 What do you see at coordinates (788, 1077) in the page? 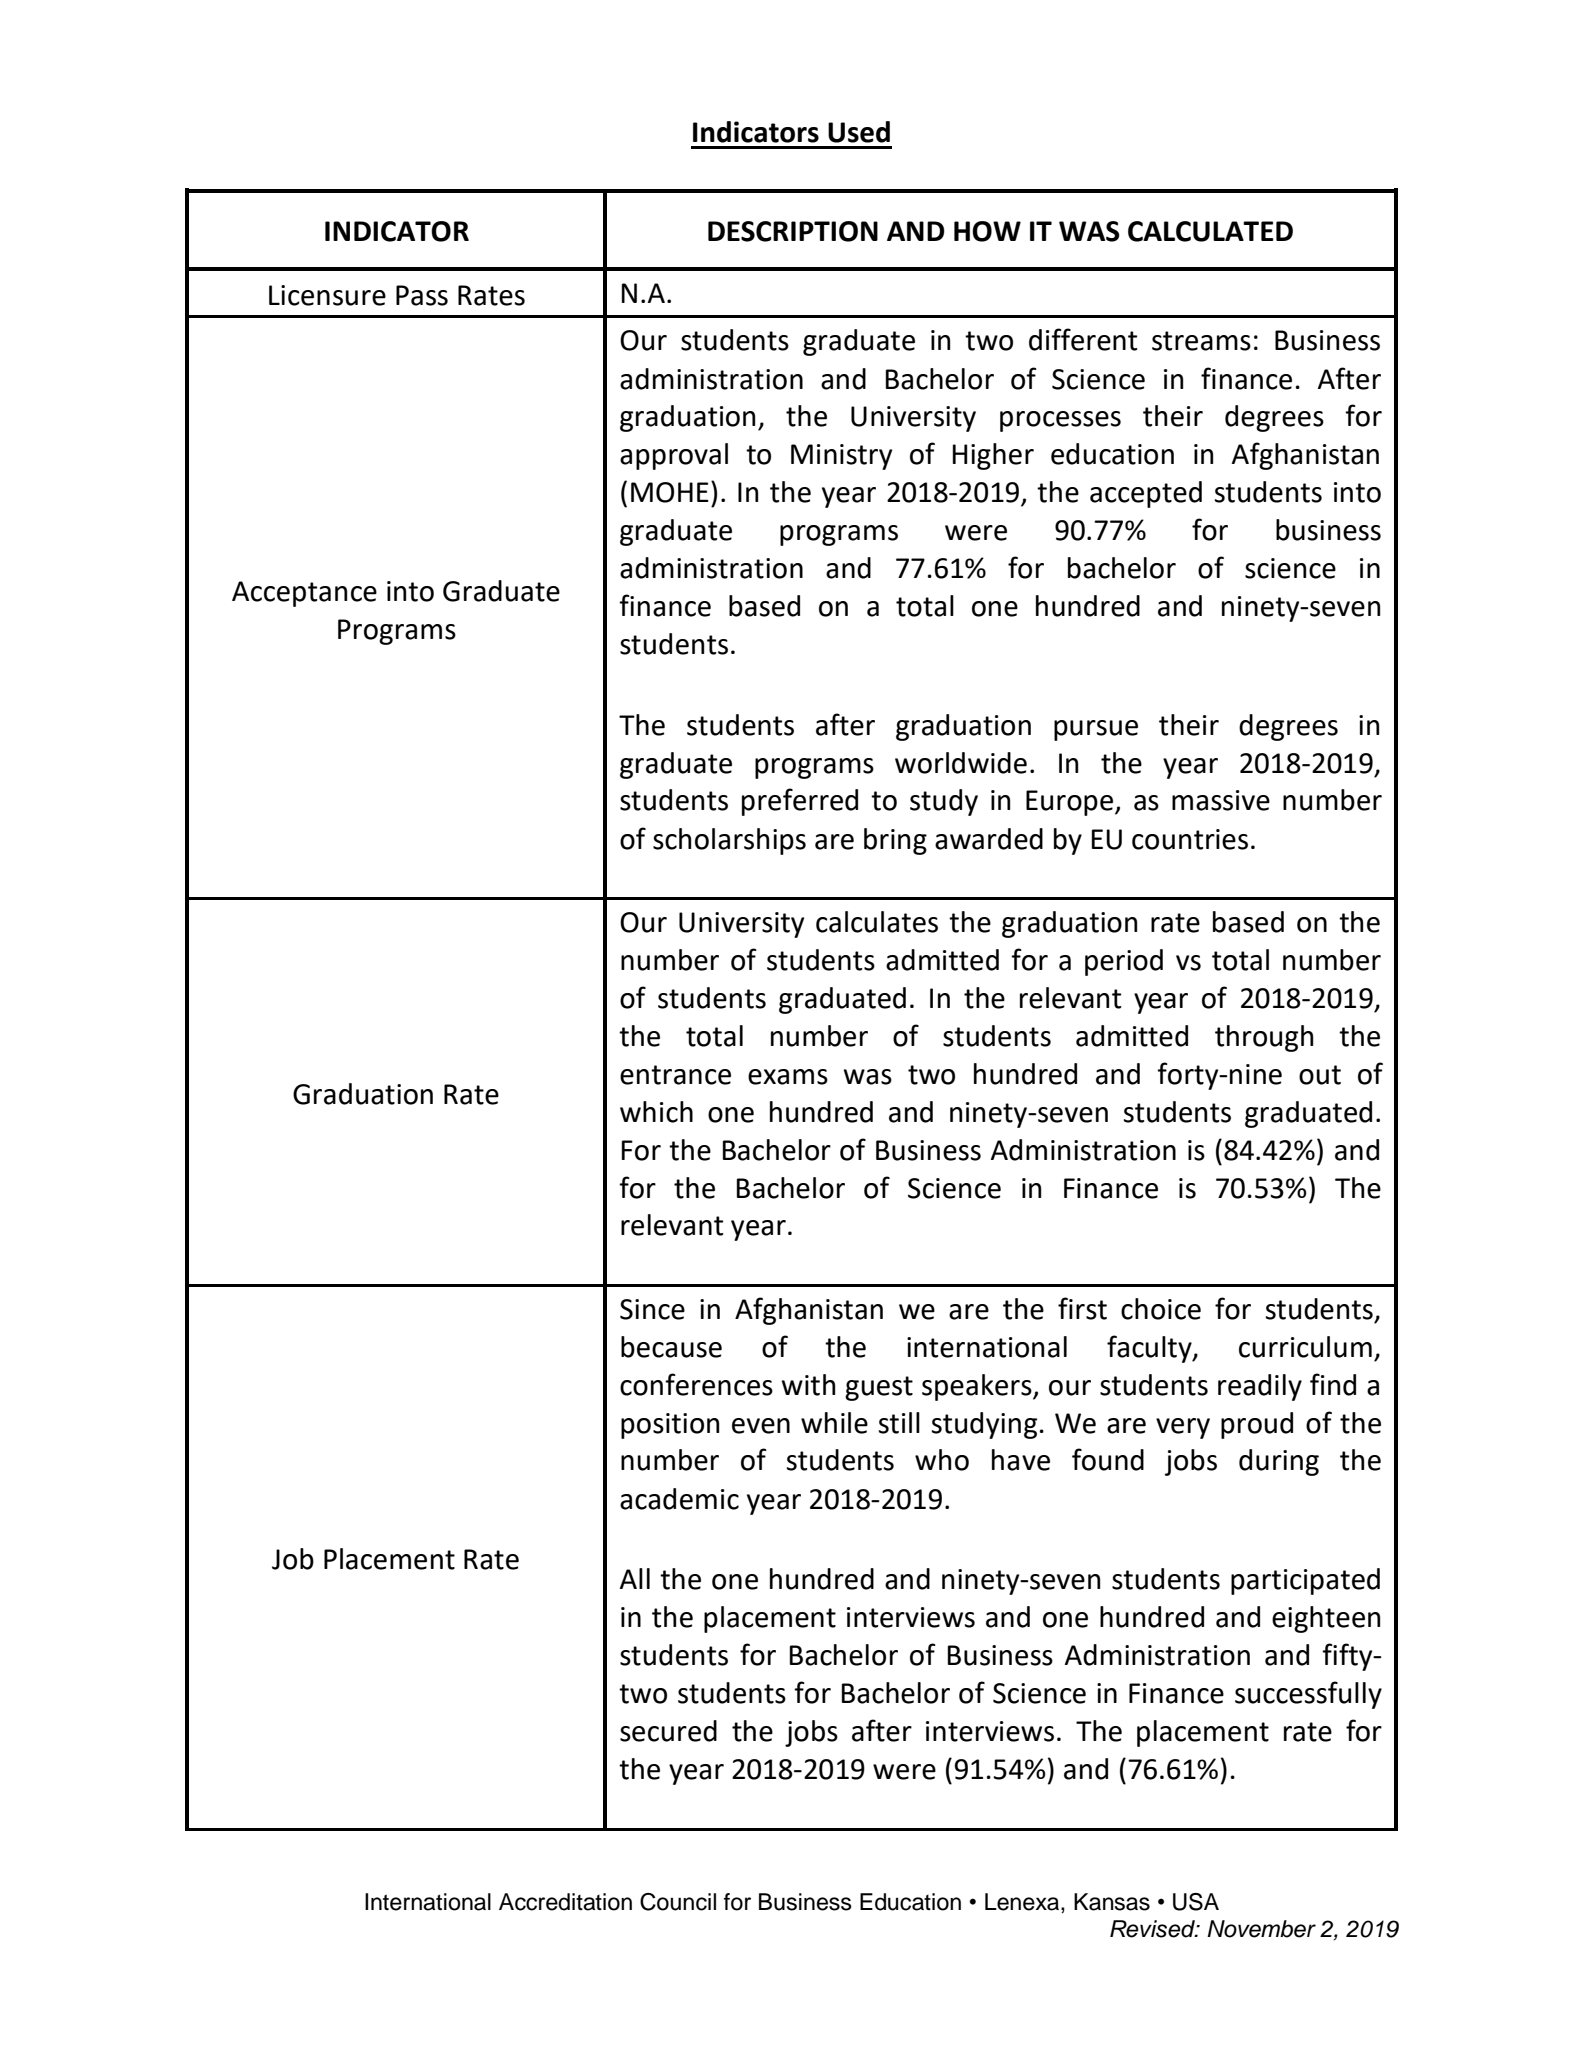
I see `exams` at bounding box center [788, 1077].
